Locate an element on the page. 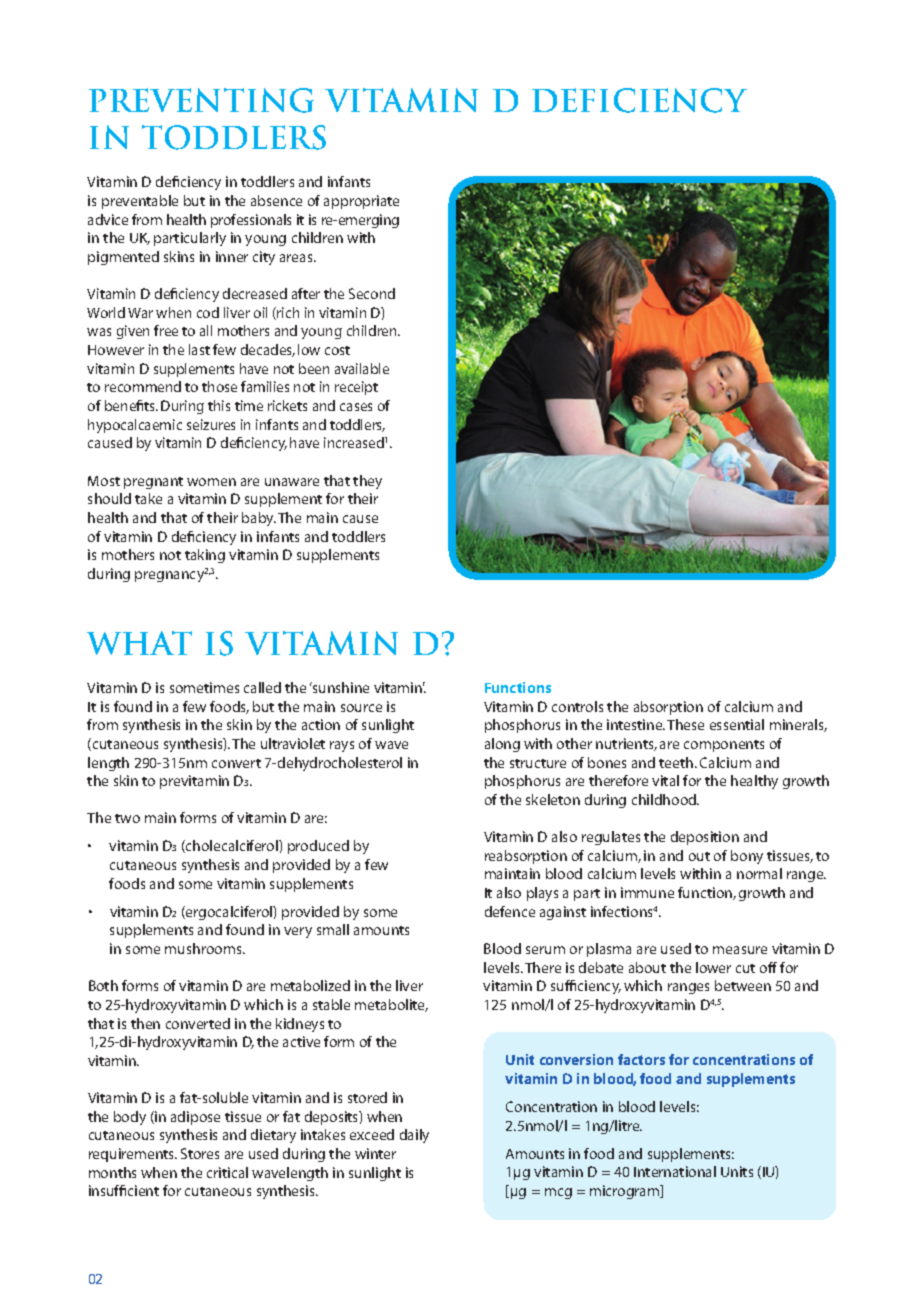  Preventing is located at coordinates (201, 100).
